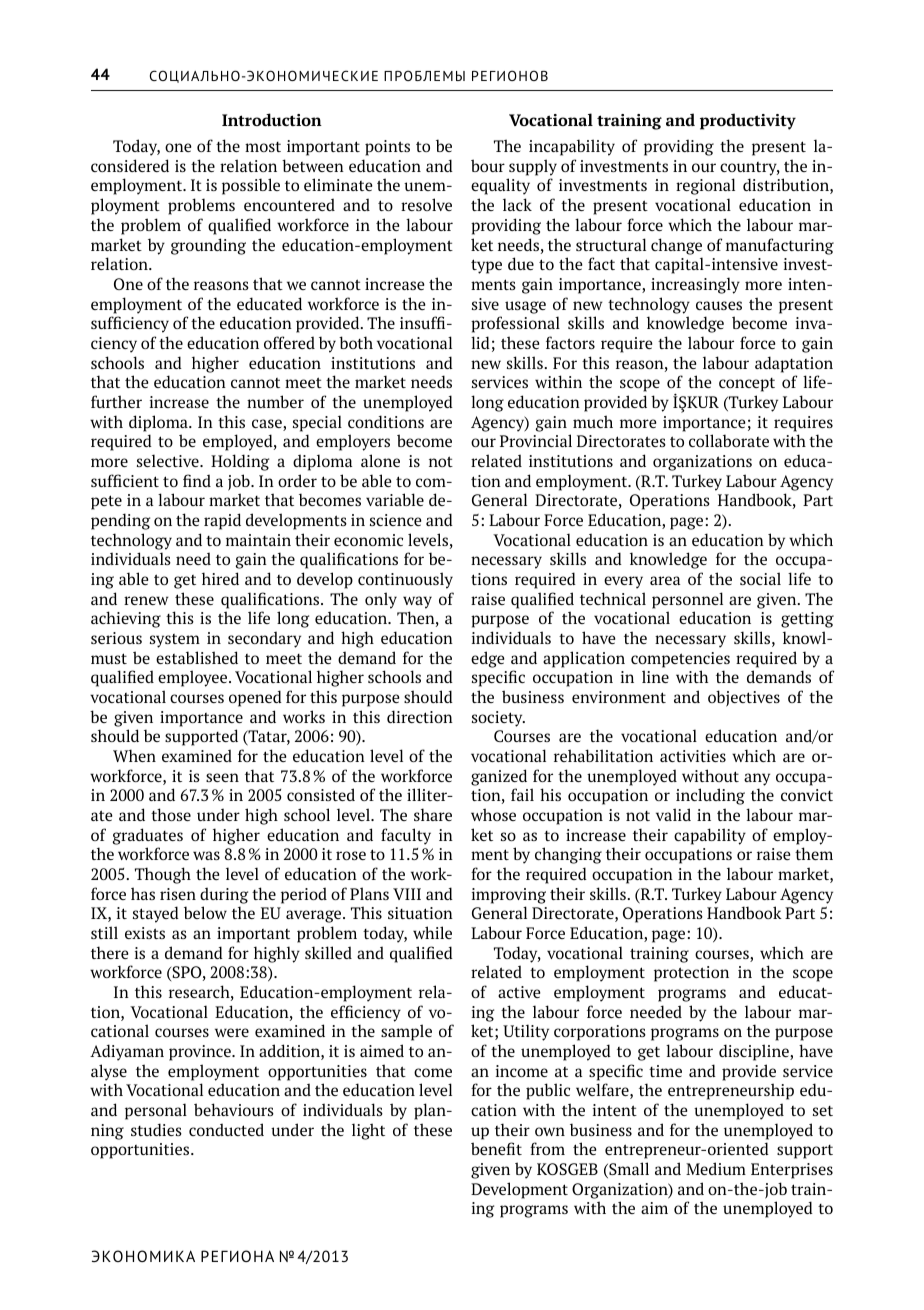 Image resolution: width=924 pixels, height=1310 pixels. I want to click on conducted, so click(226, 1129).
